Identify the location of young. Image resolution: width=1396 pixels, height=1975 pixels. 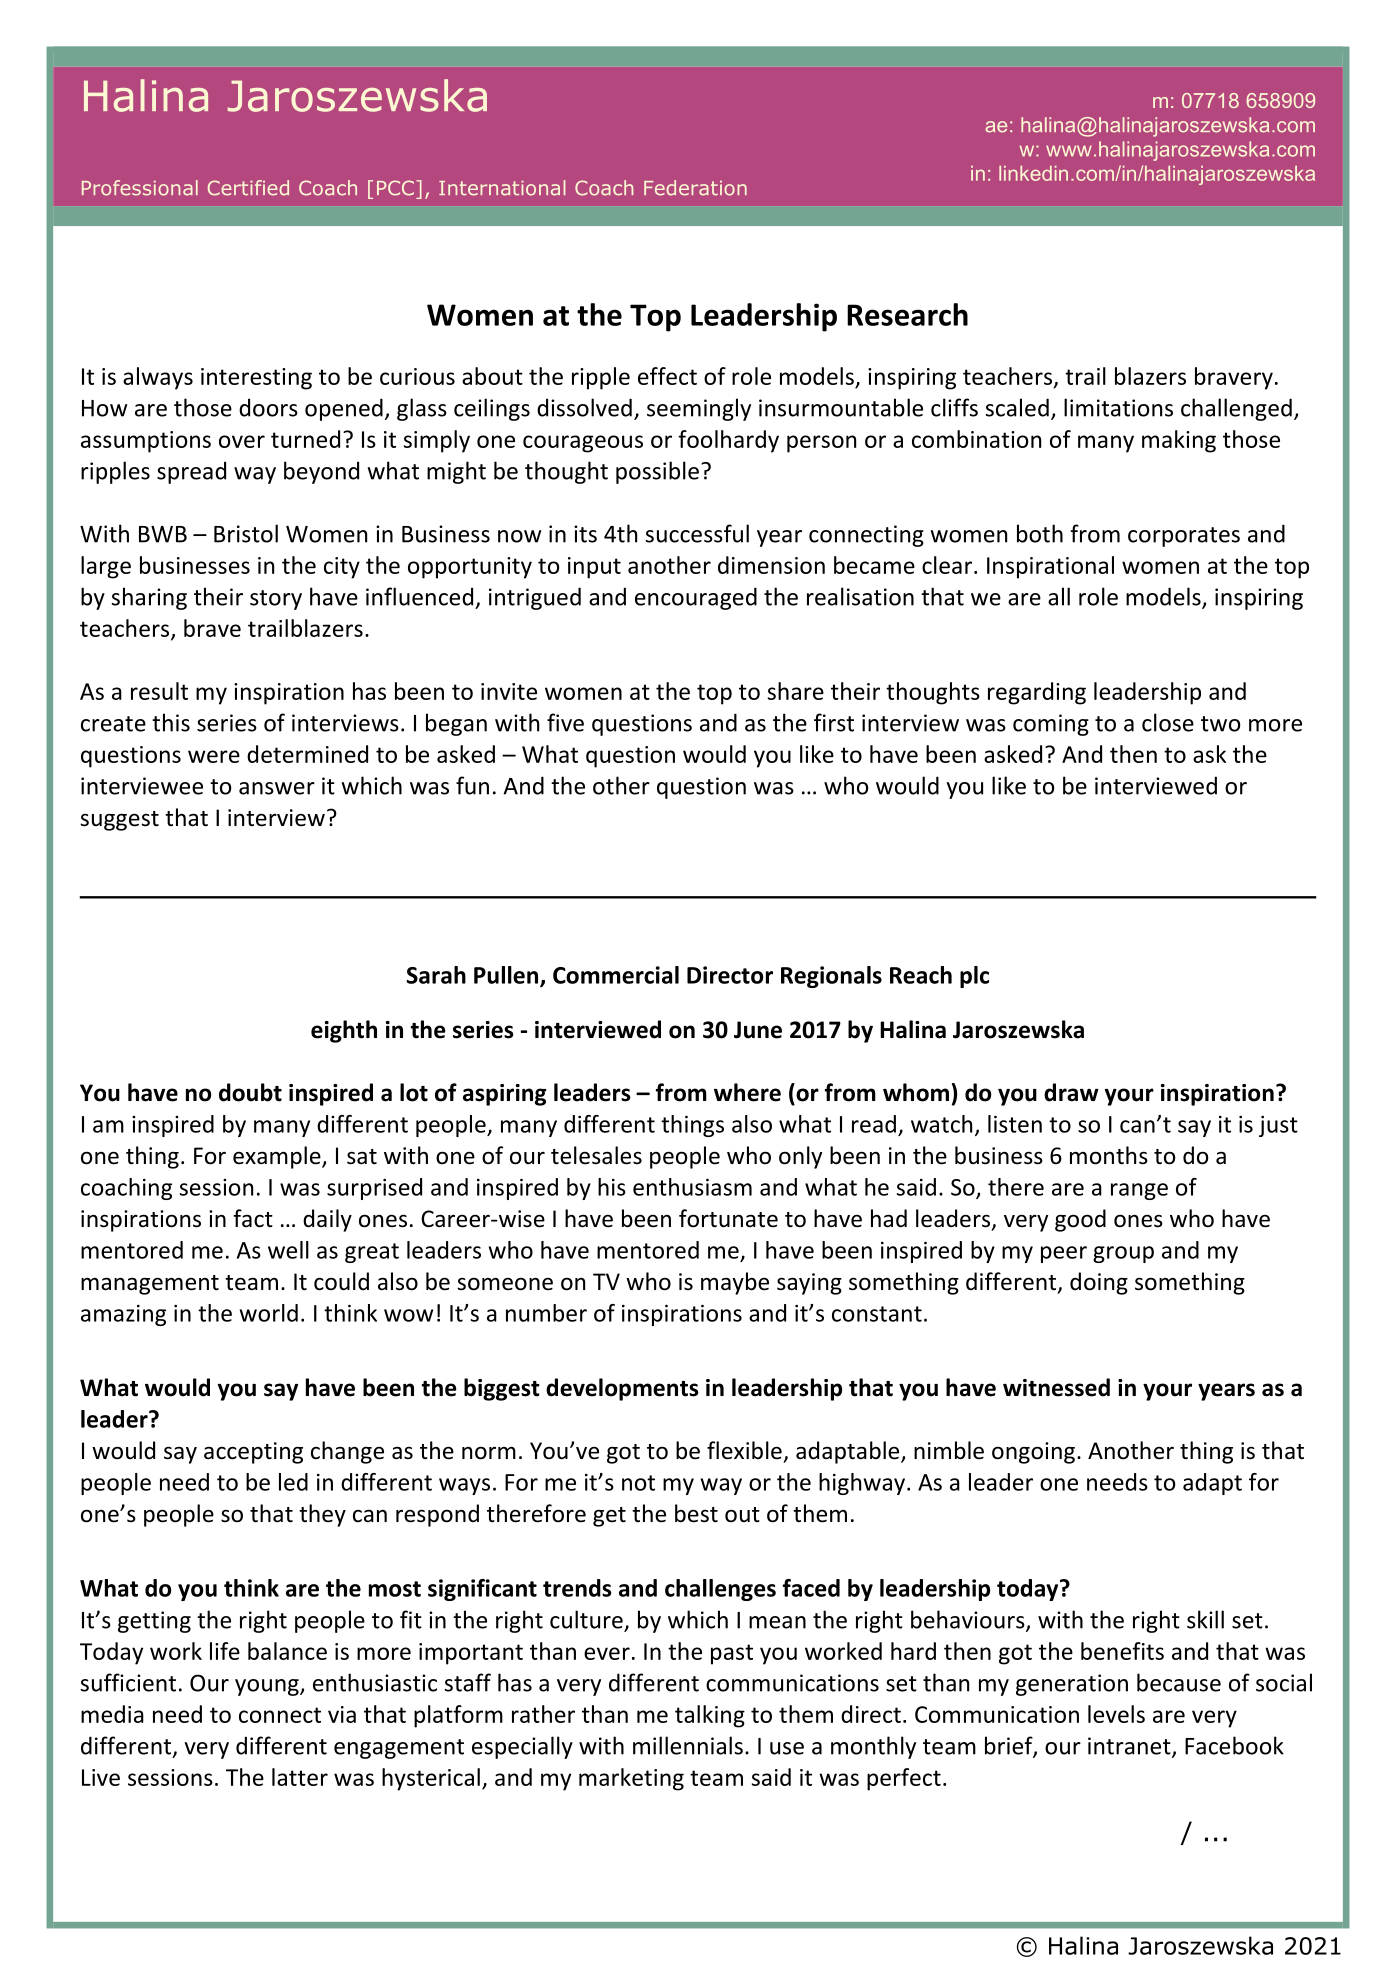
(268, 1687).
